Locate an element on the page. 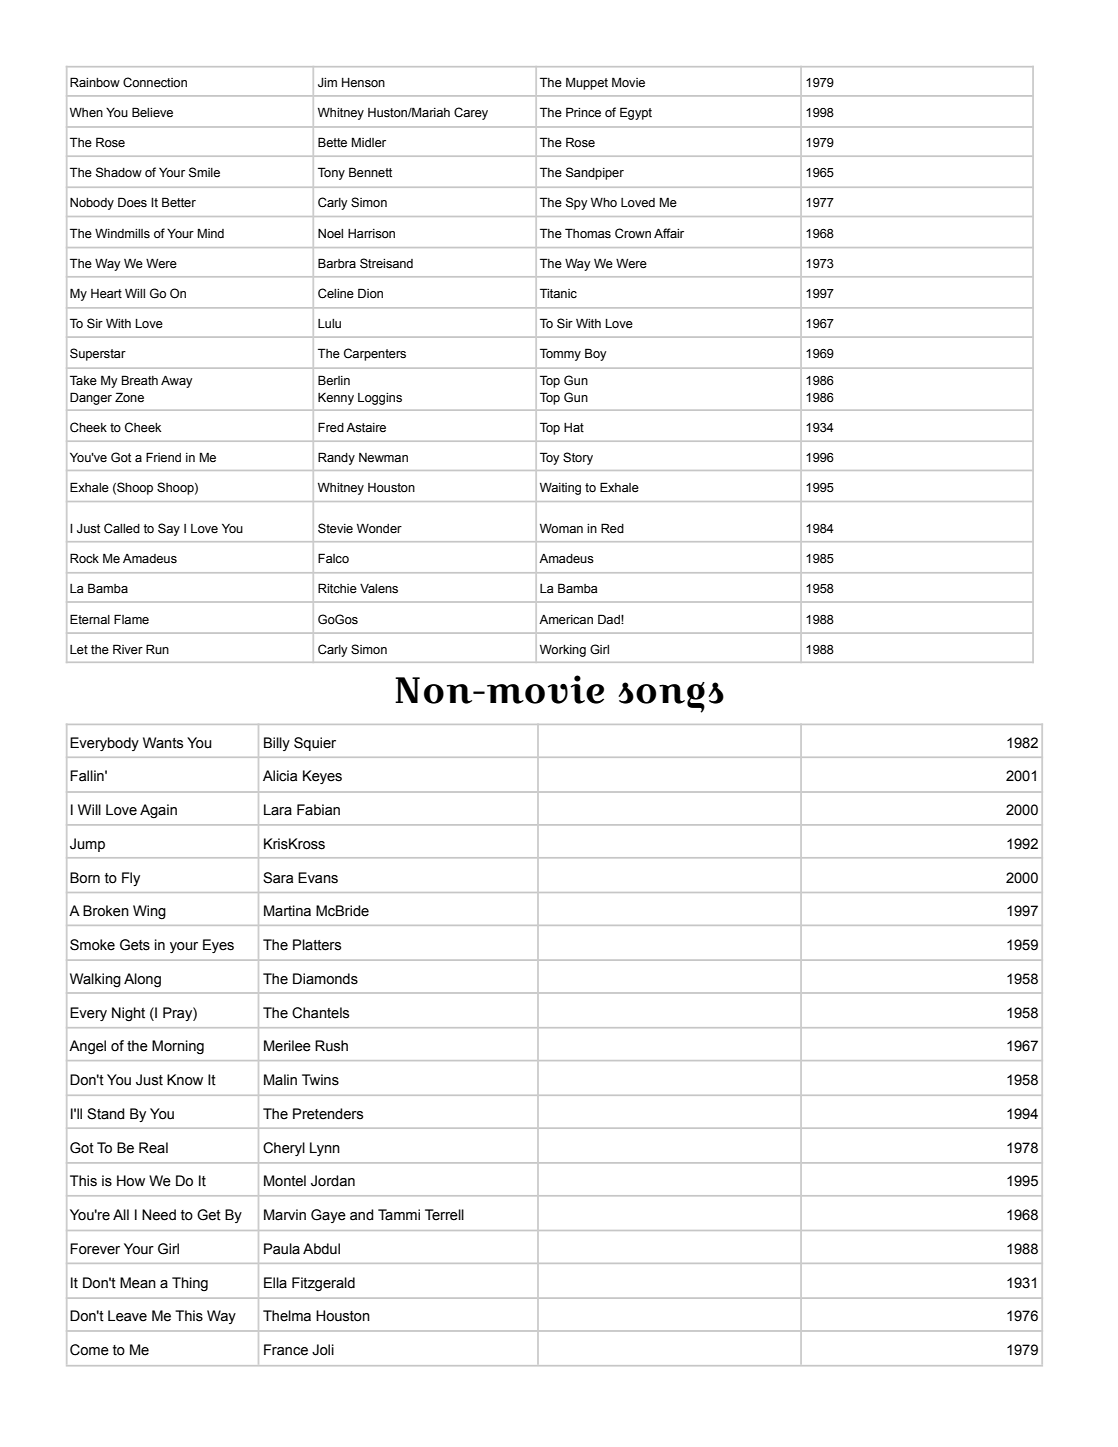  Squier is located at coordinates (315, 744).
